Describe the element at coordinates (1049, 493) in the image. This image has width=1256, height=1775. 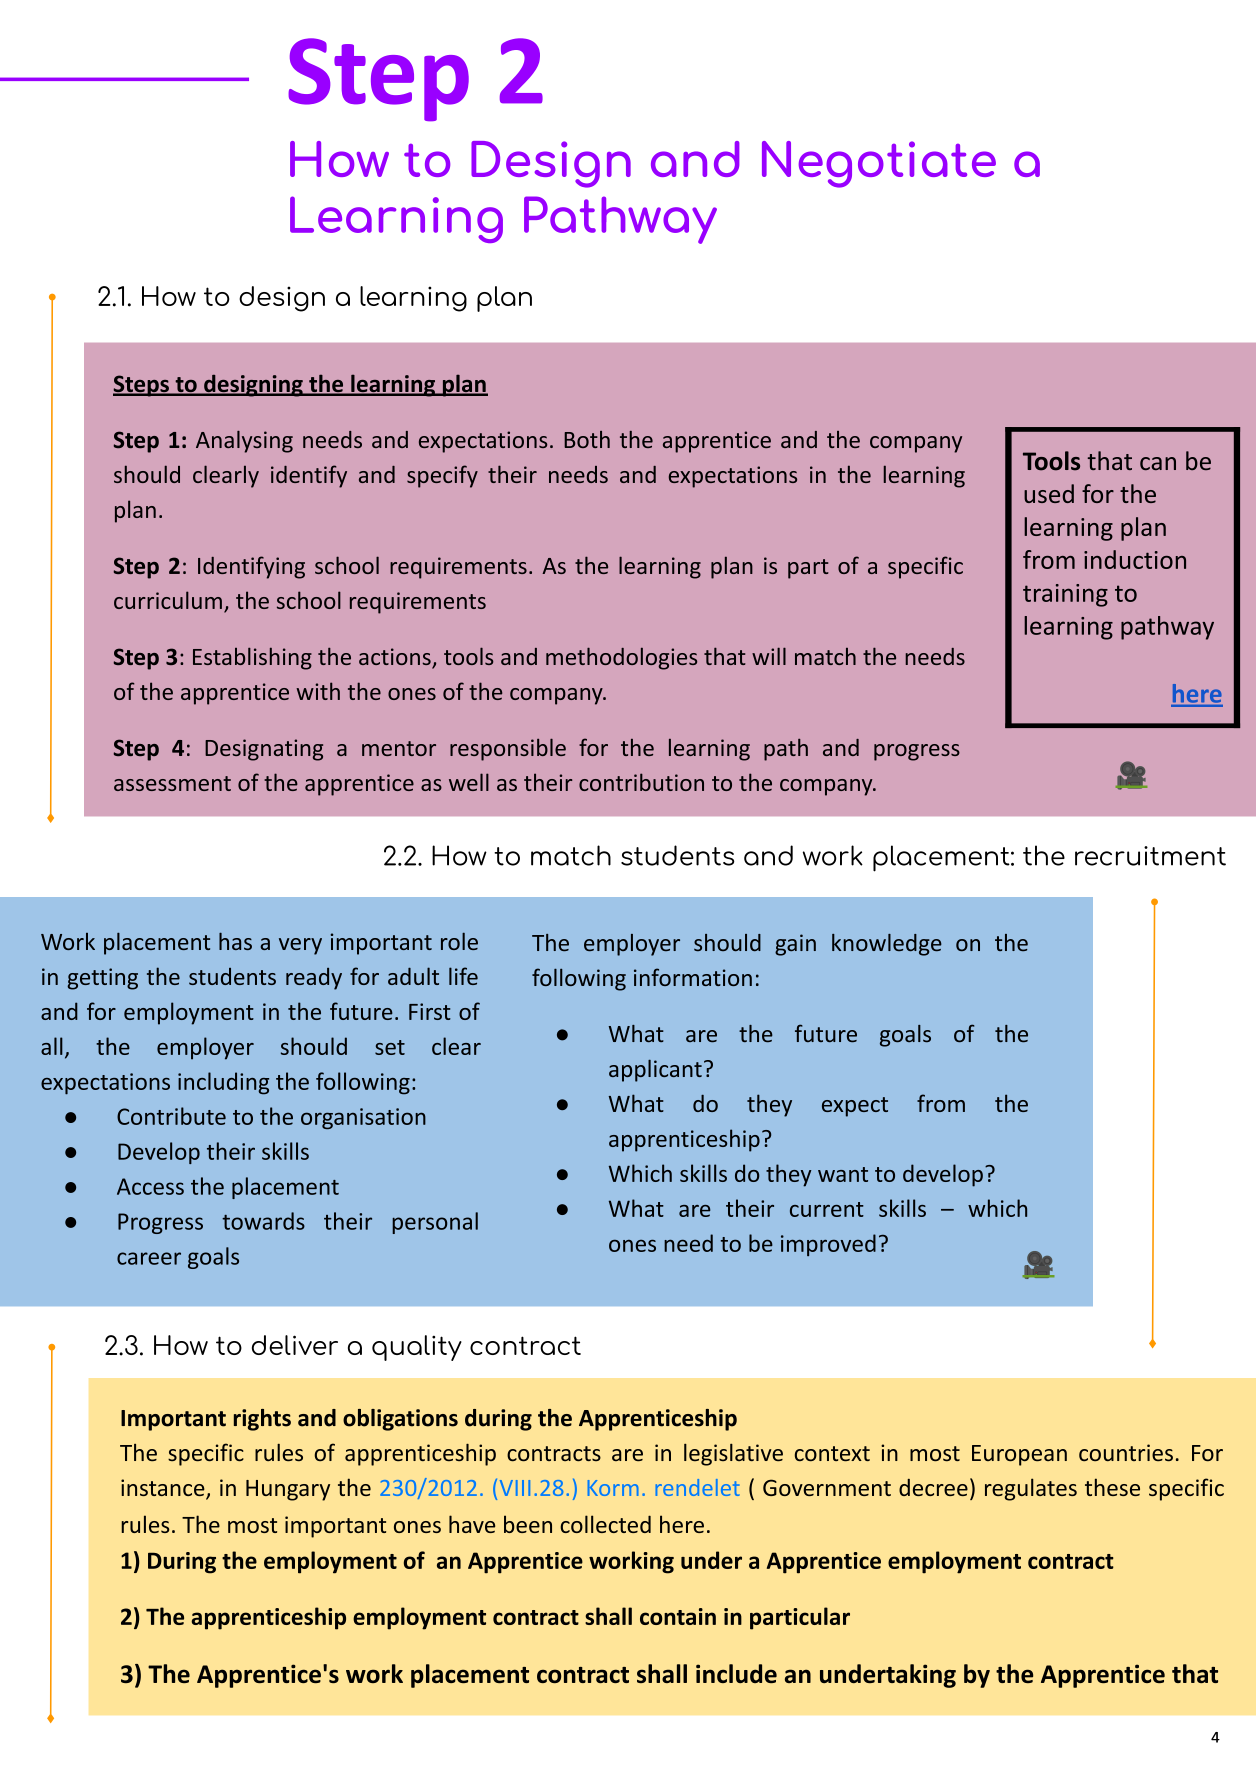
I see `used` at that location.
